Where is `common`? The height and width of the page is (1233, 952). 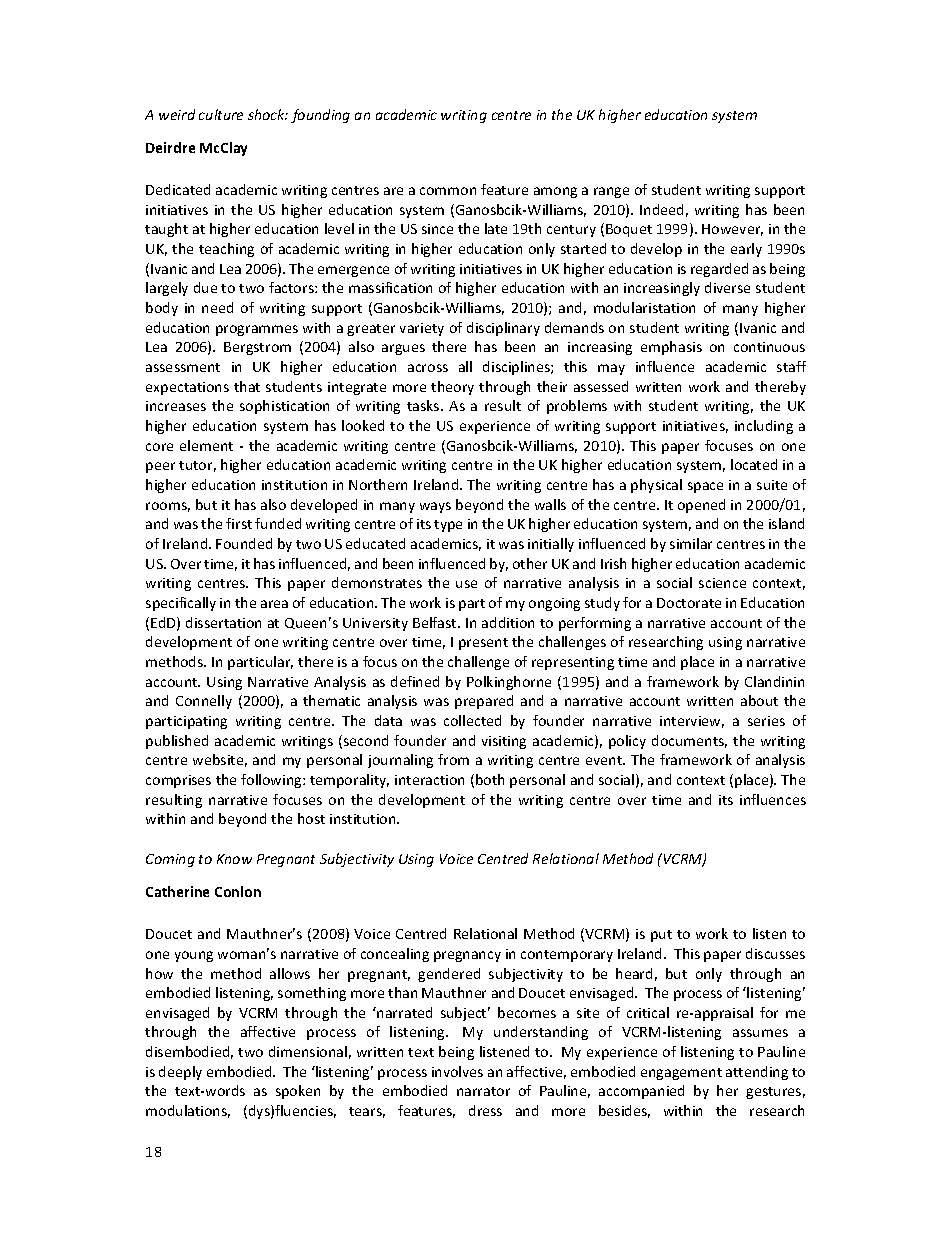 common is located at coordinates (448, 191).
